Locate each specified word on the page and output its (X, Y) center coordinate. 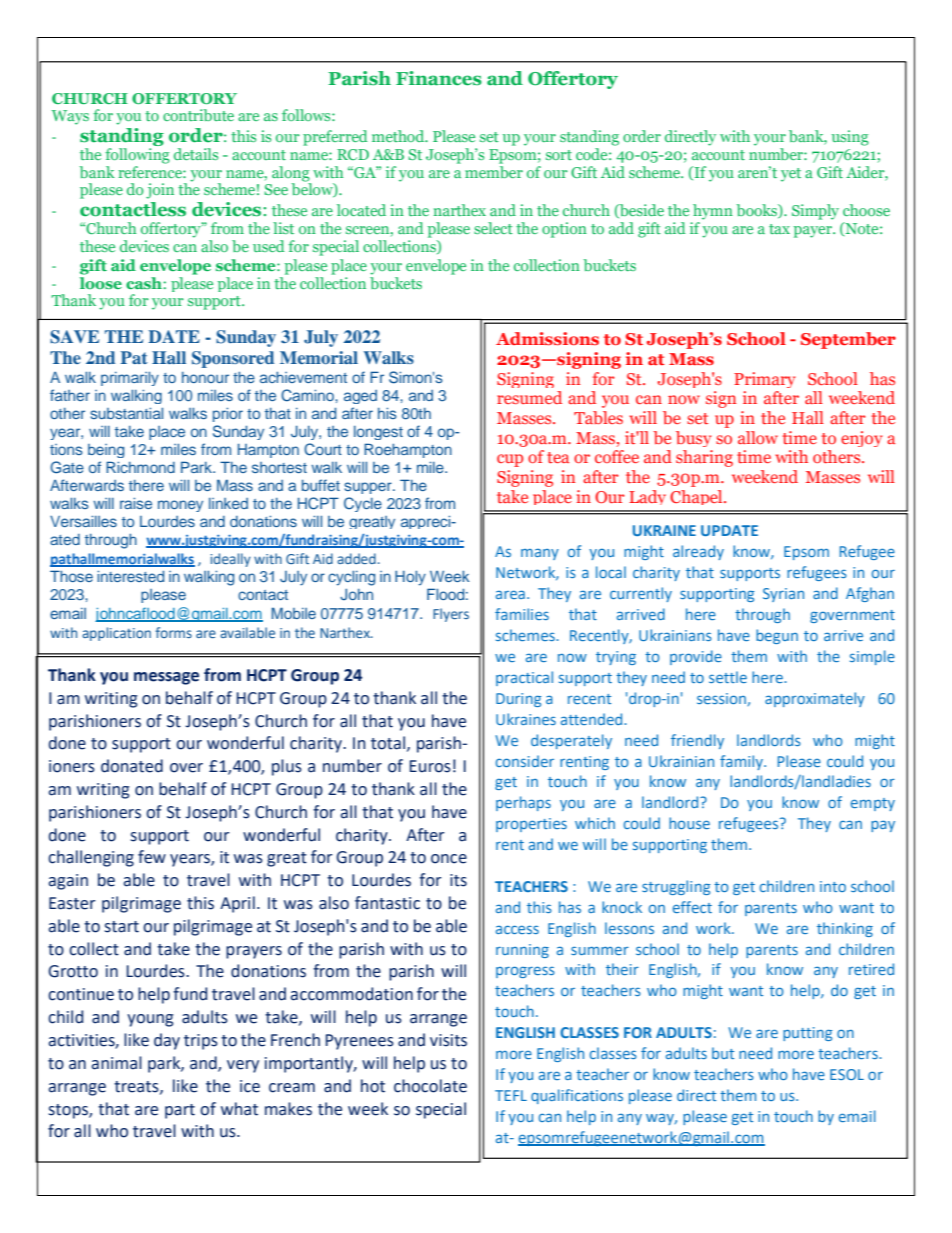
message (166, 678)
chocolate (430, 1086)
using (850, 138)
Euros (430, 766)
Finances (439, 78)
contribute (198, 115)
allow (758, 437)
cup (510, 460)
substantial (126, 413)
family (743, 762)
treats (137, 1087)
